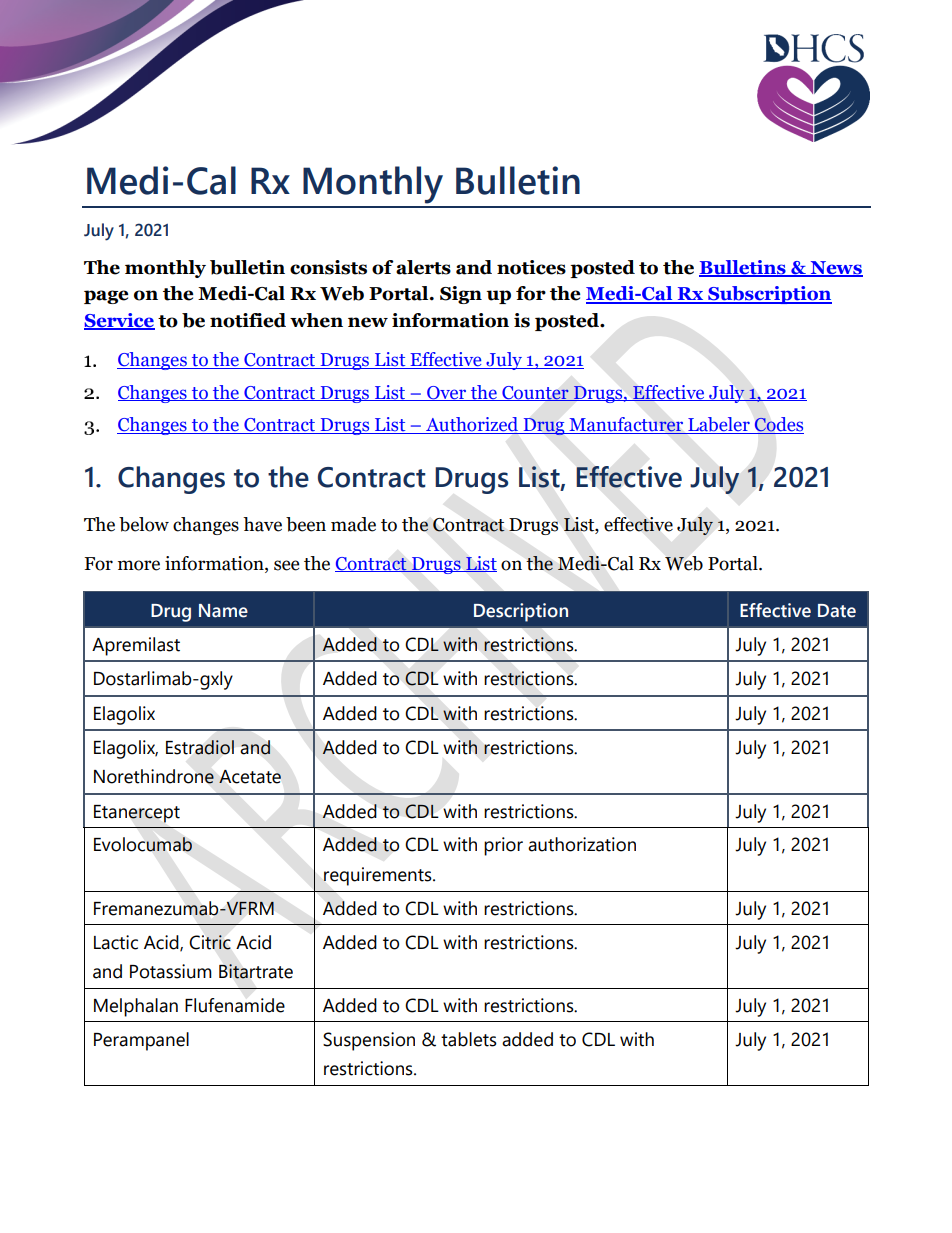  Describe the element at coordinates (171, 971) in the image. I see `Potassium` at that location.
